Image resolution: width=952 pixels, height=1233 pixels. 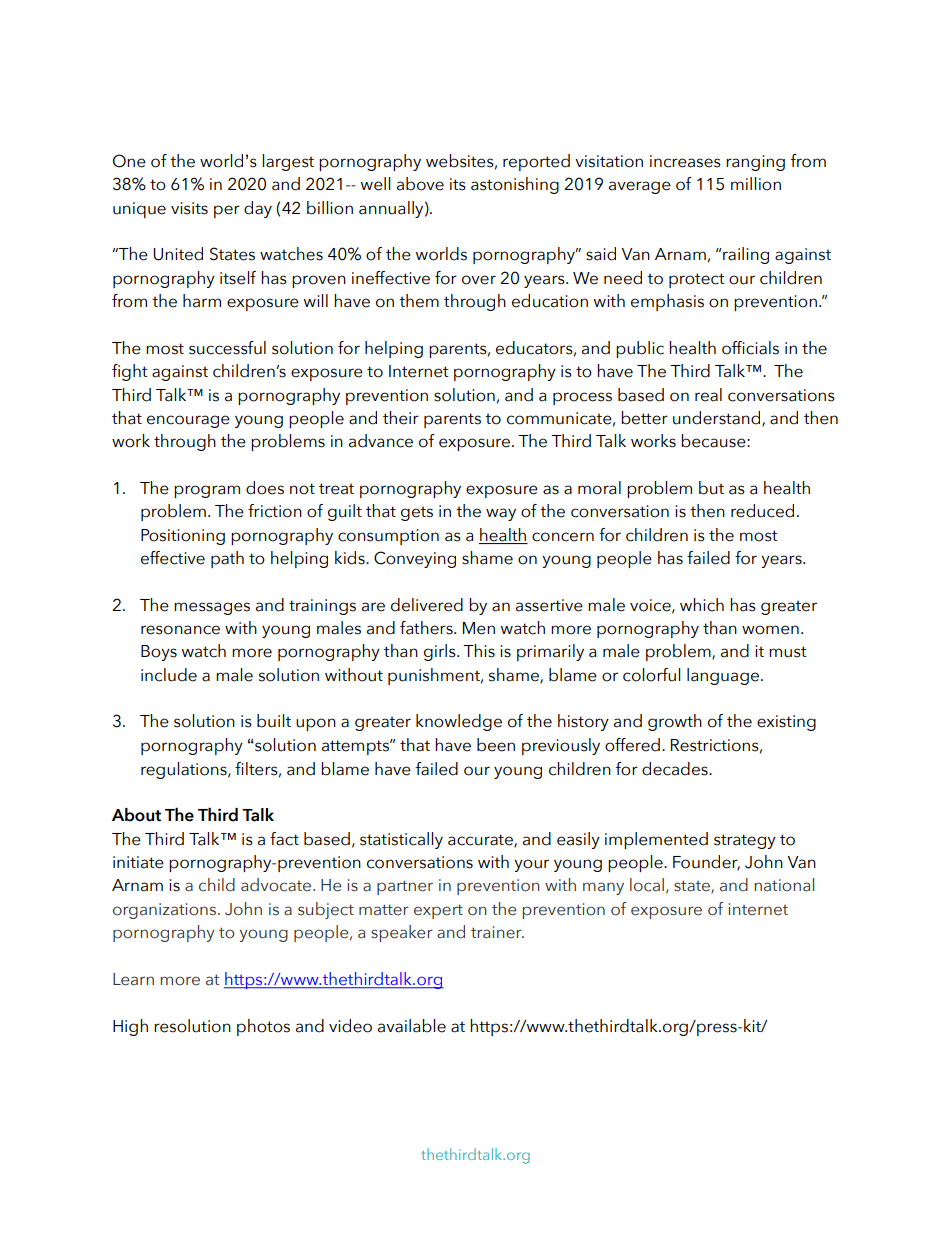 What do you see at coordinates (481, 840) in the screenshot?
I see `accurate` at bounding box center [481, 840].
